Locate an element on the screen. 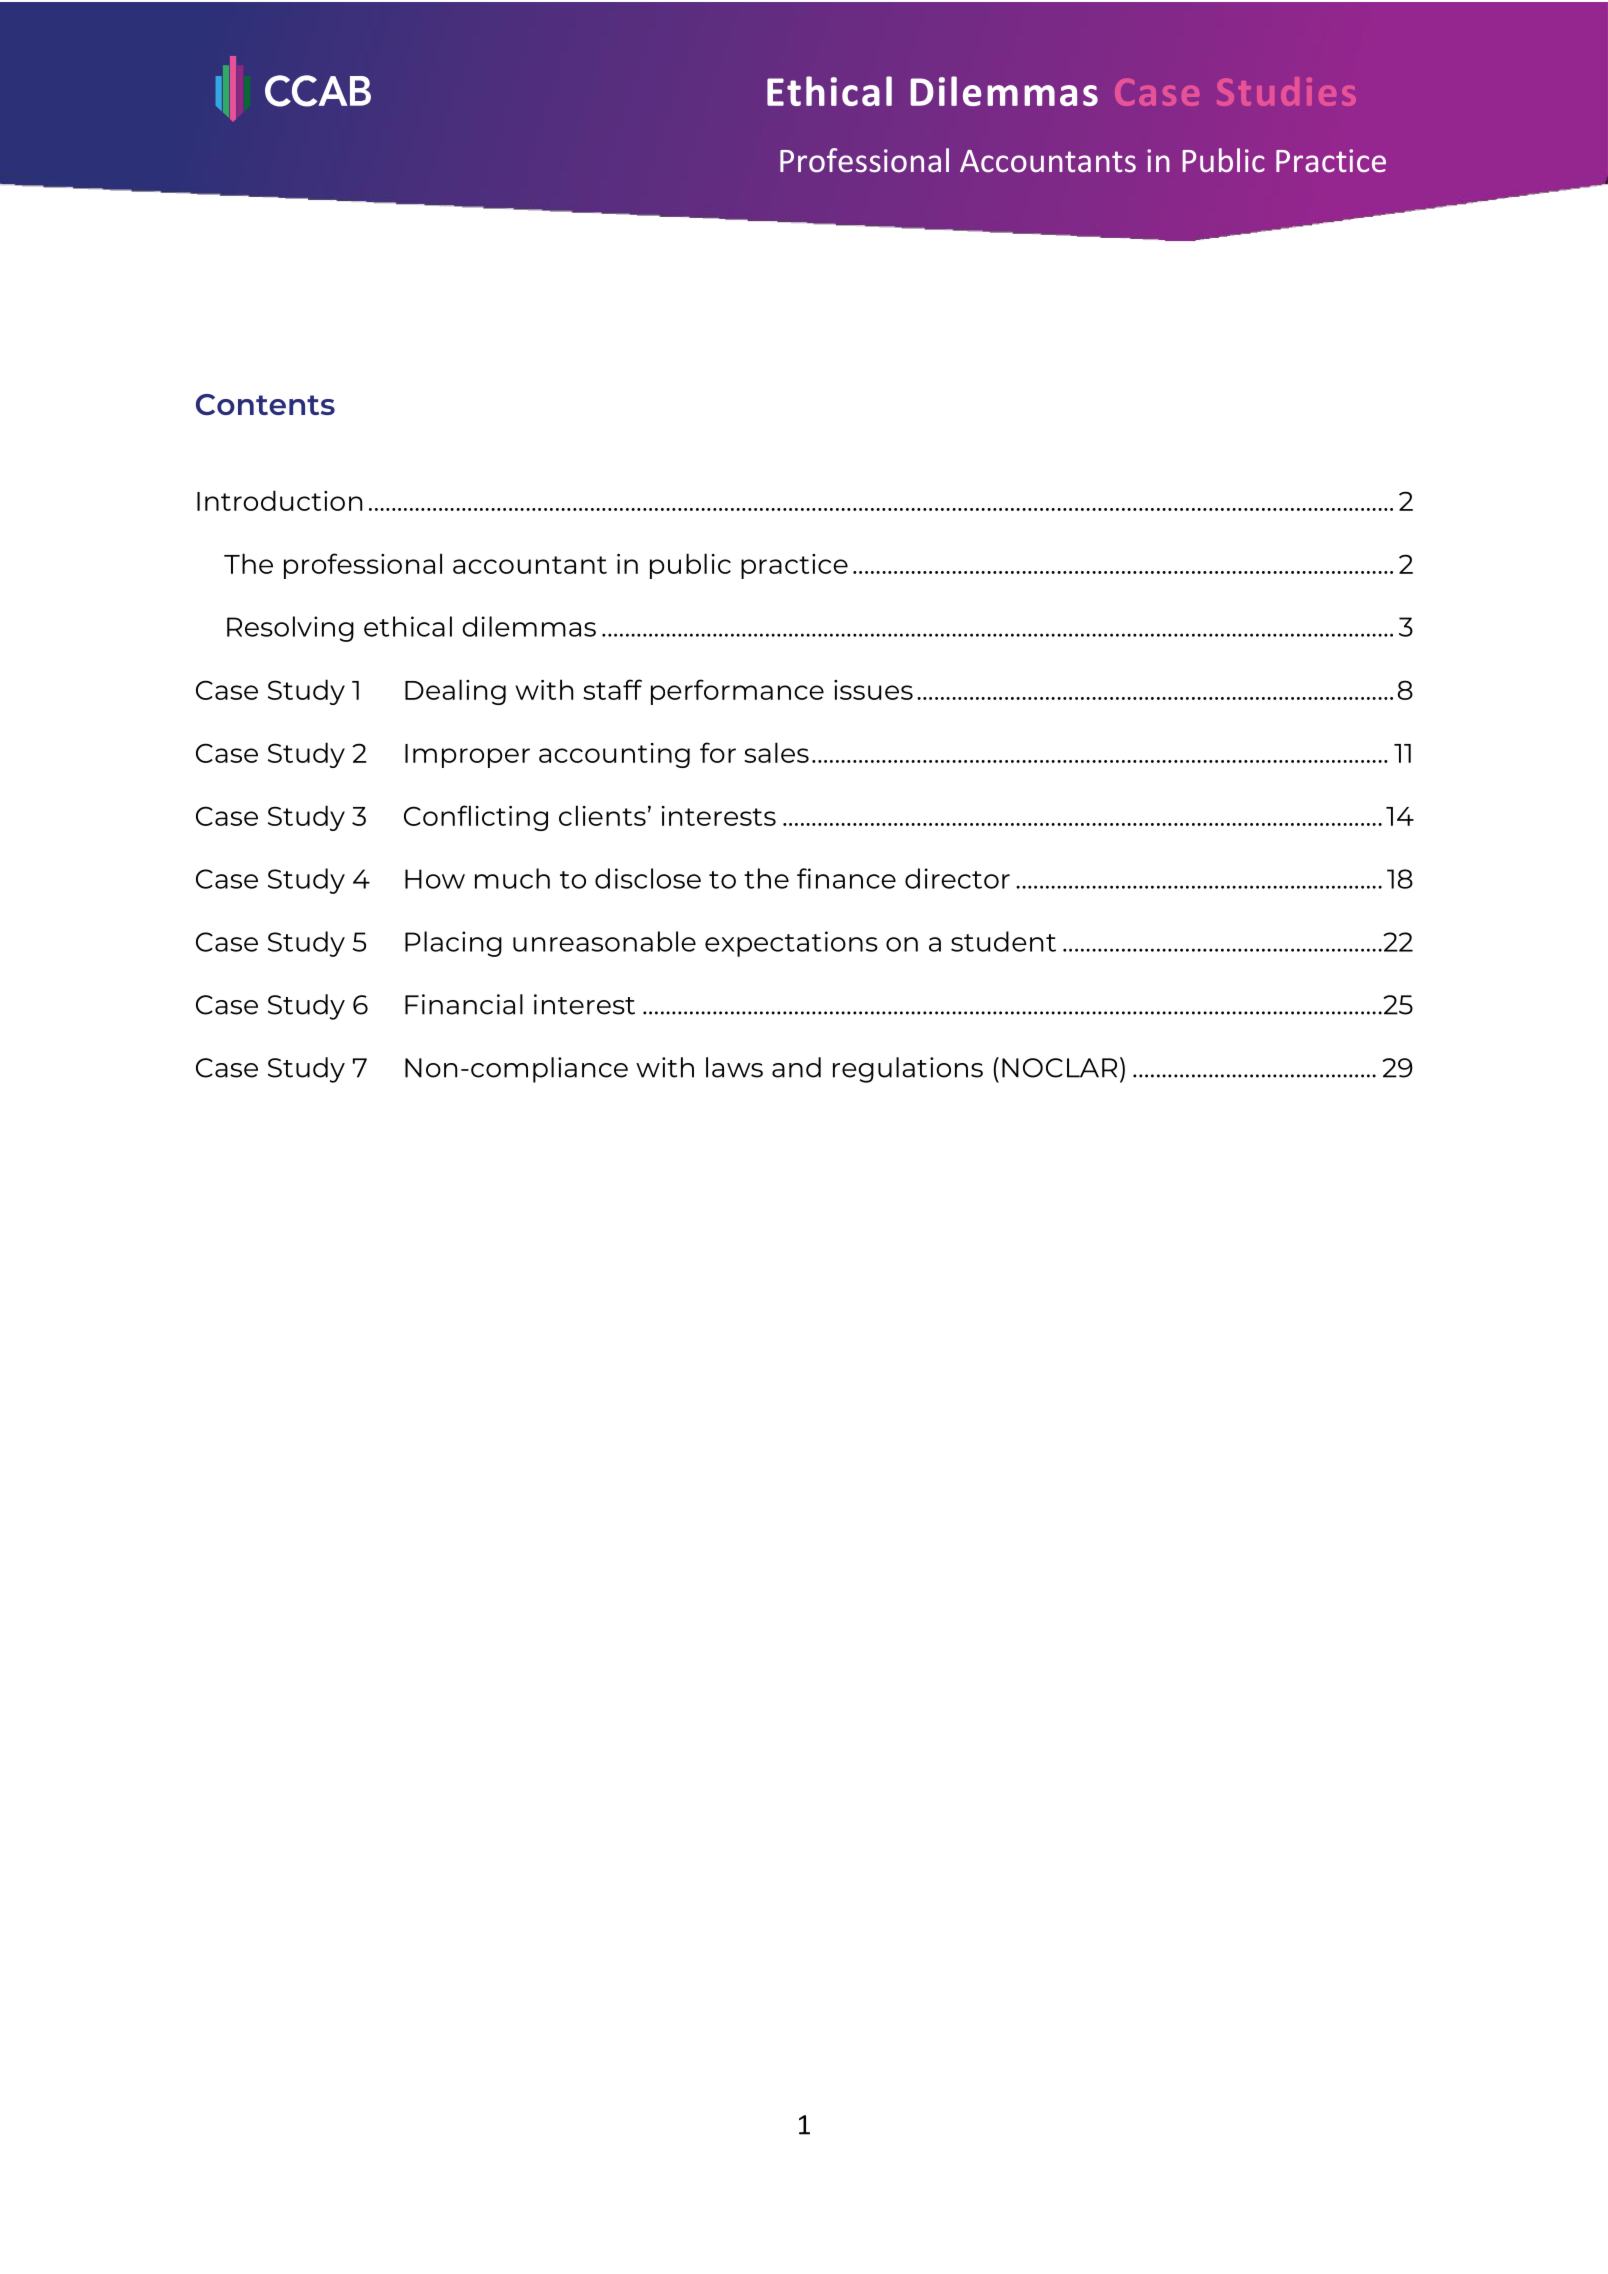 The image size is (1608, 2274). accounting is located at coordinates (614, 755).
